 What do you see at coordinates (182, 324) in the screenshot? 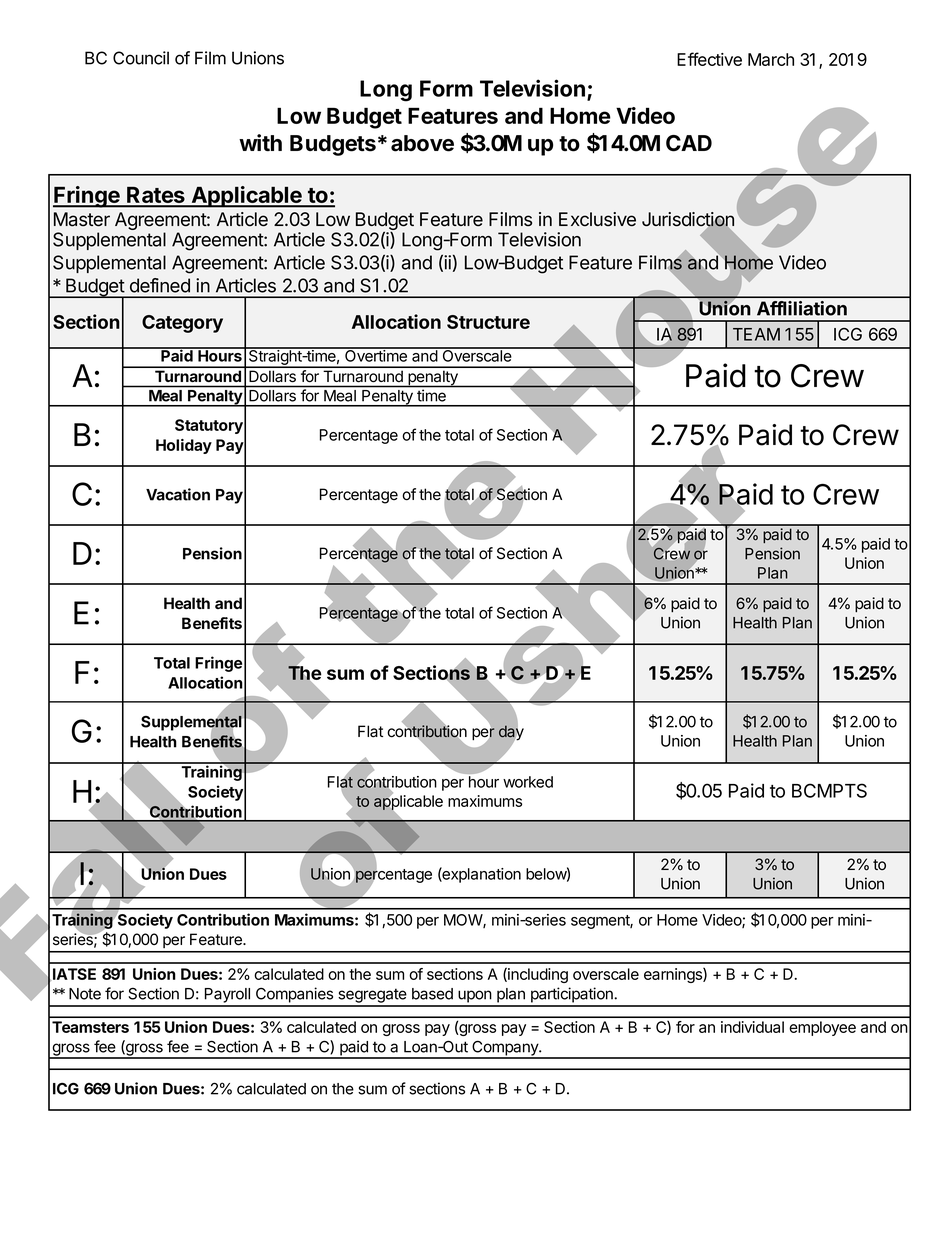
I see `Category` at bounding box center [182, 324].
